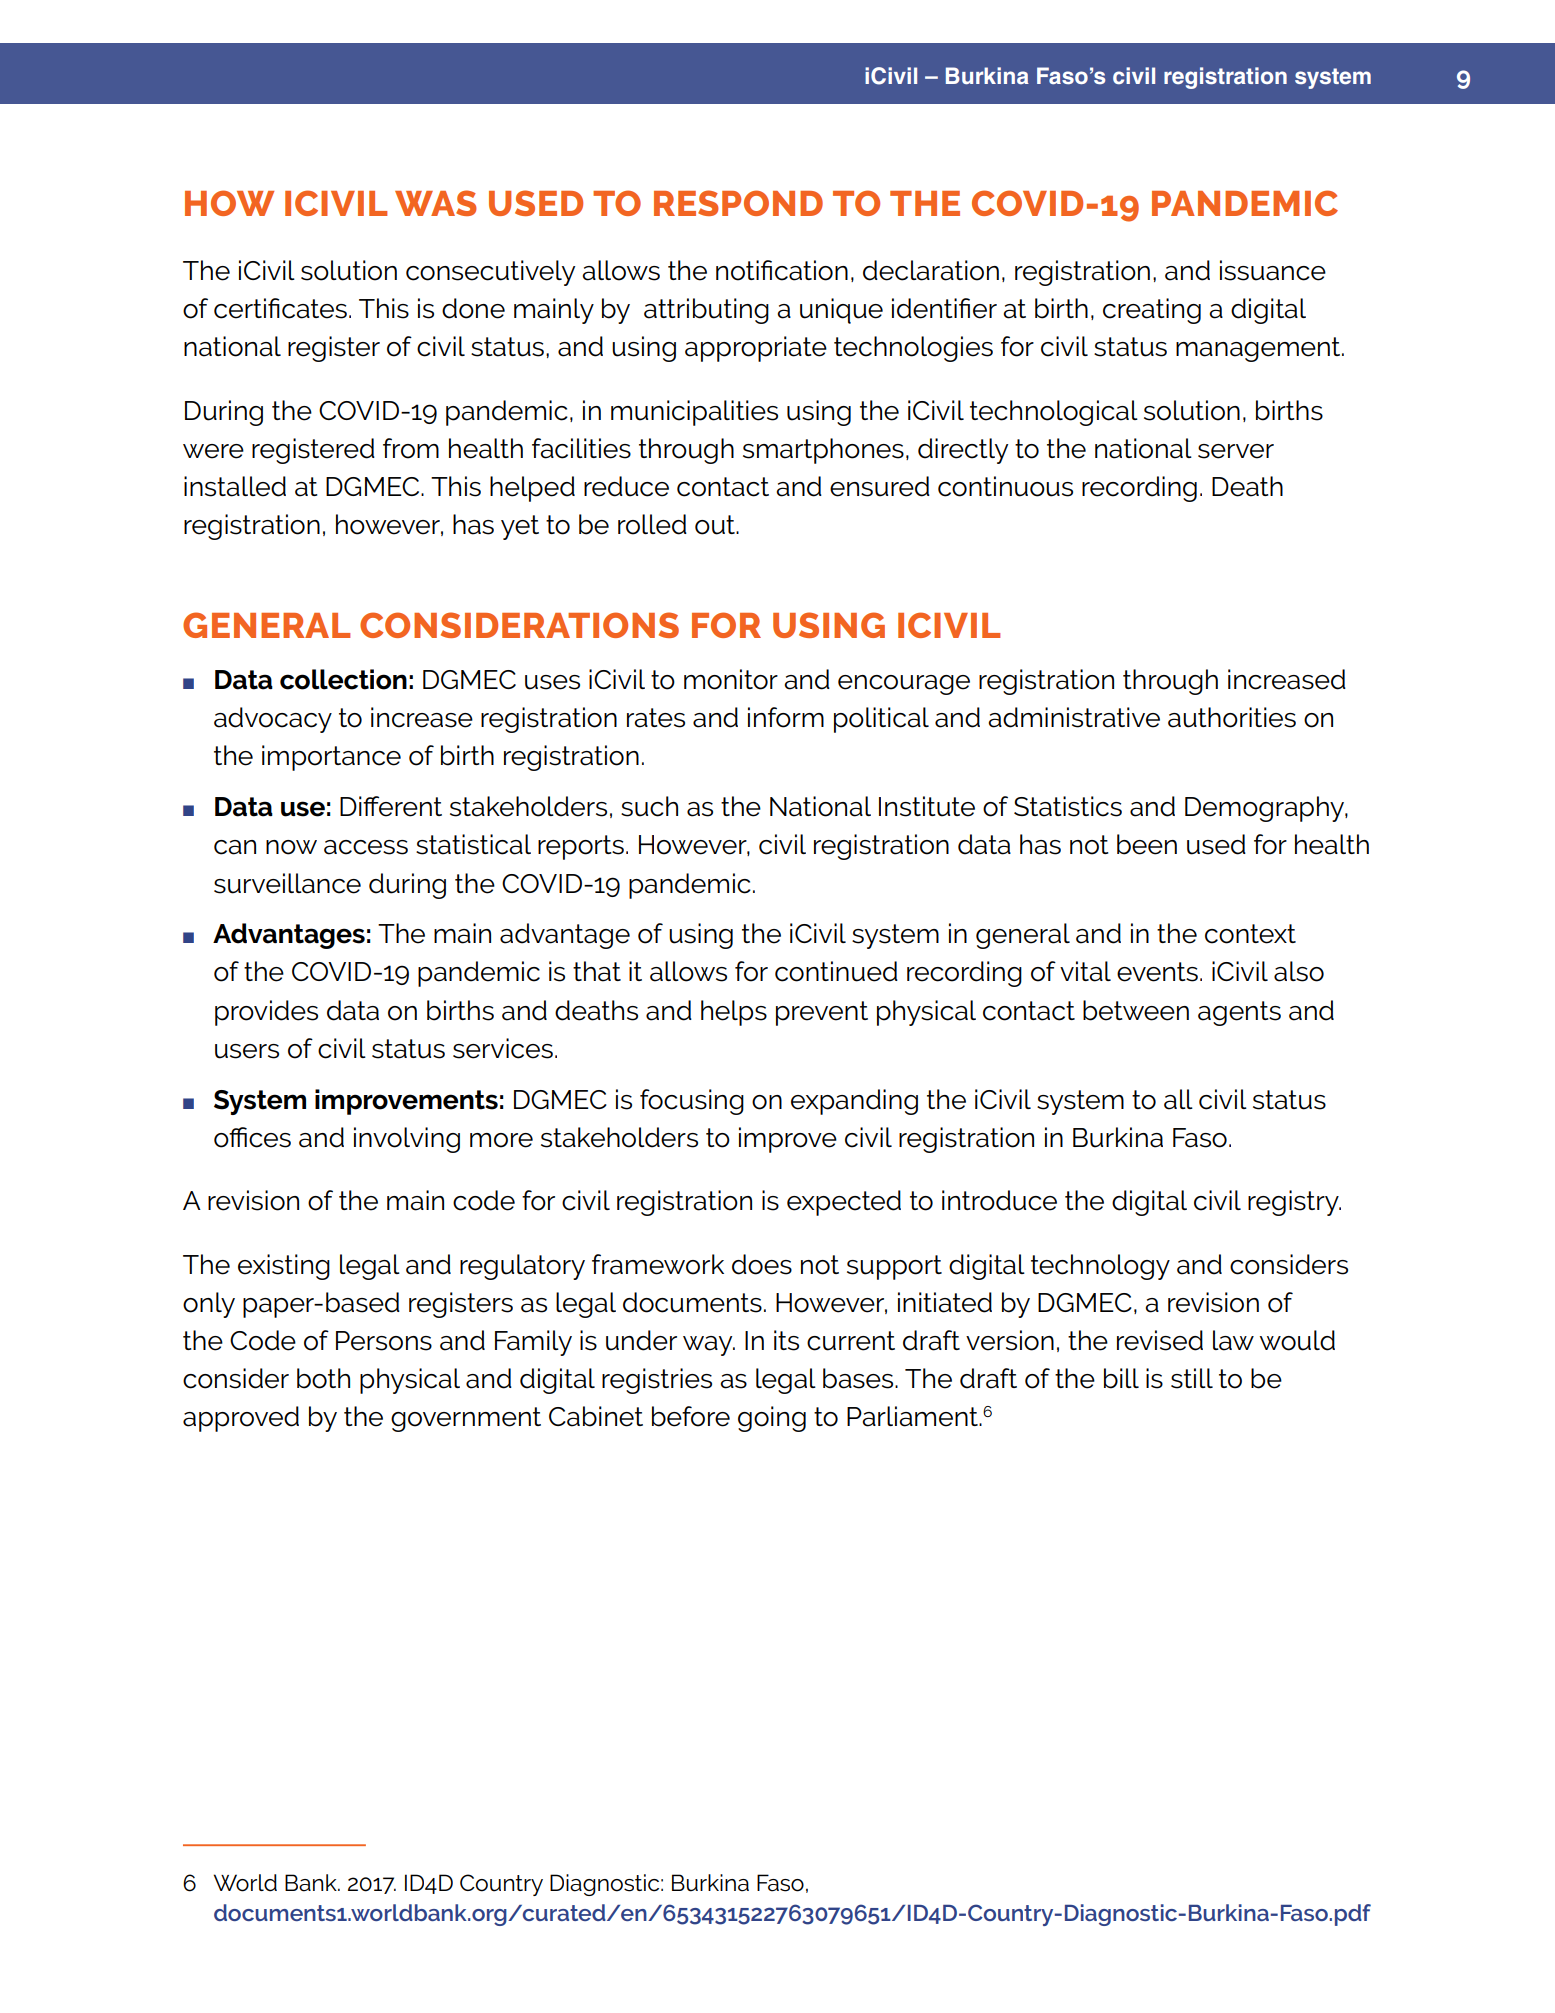 This page has height=2013, width=1555. What do you see at coordinates (649, 806) in the page?
I see `such` at bounding box center [649, 806].
